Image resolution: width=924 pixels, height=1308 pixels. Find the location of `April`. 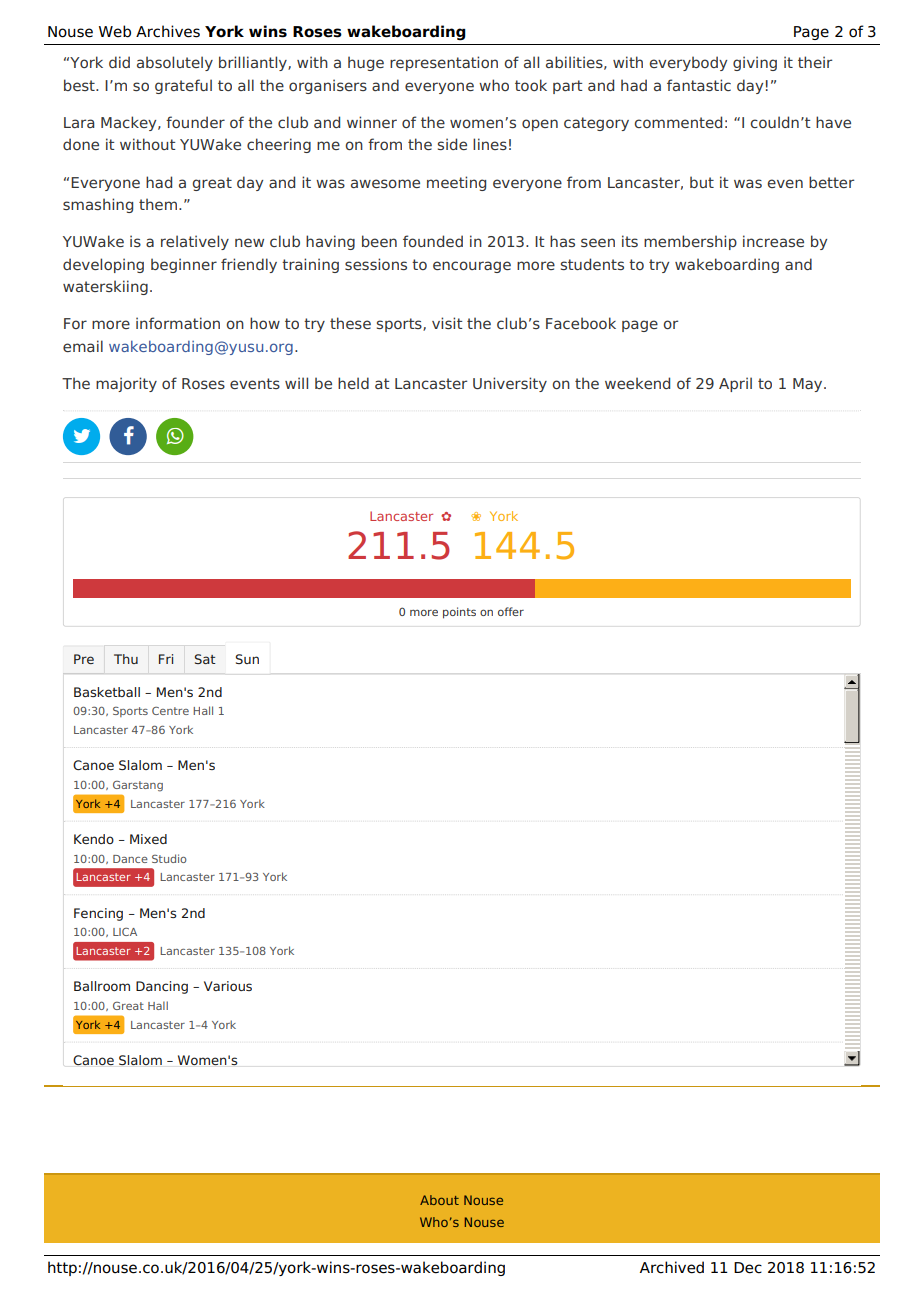

April is located at coordinates (735, 384).
